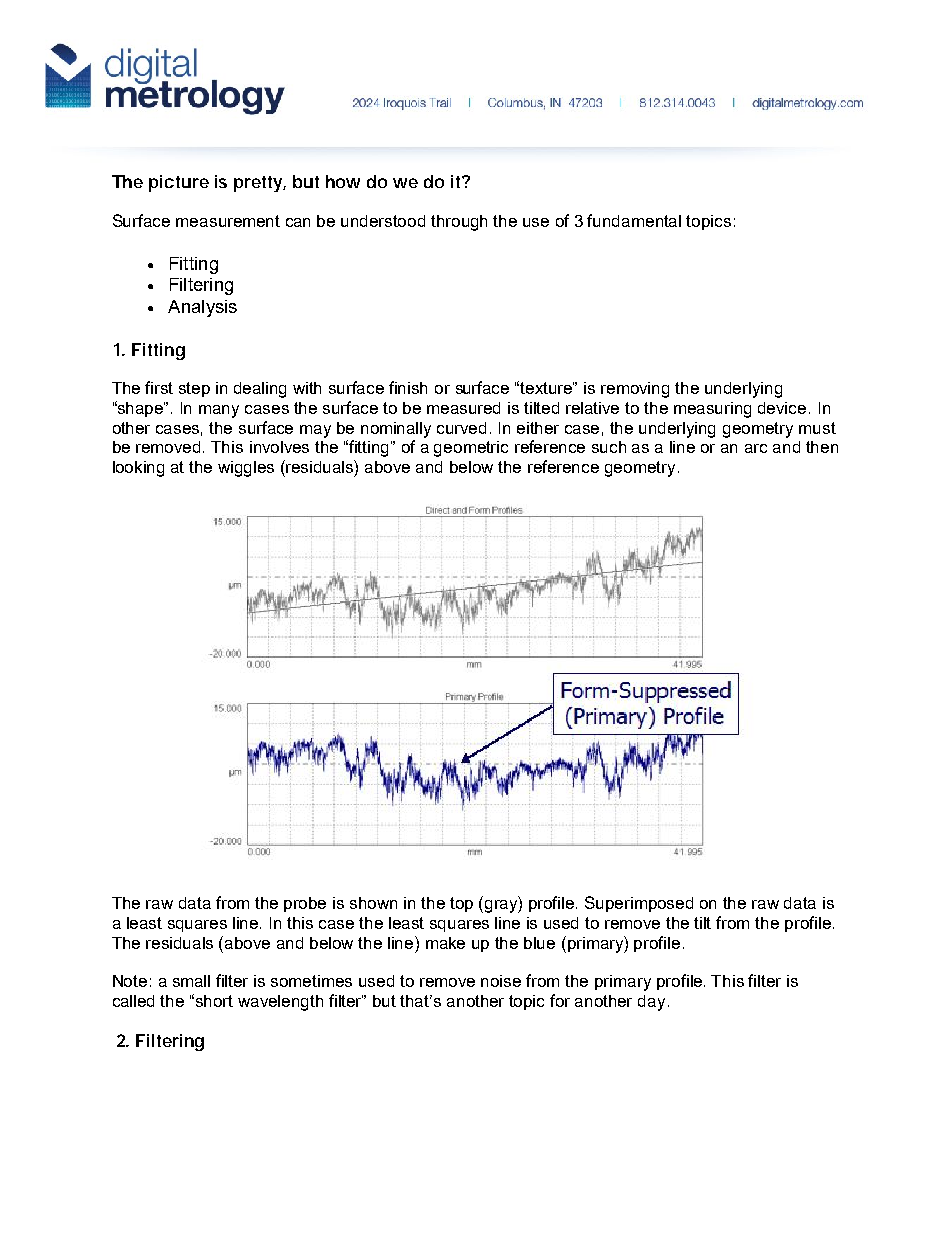 The width and height of the document is (952, 1233). I want to click on geometric, so click(471, 449).
